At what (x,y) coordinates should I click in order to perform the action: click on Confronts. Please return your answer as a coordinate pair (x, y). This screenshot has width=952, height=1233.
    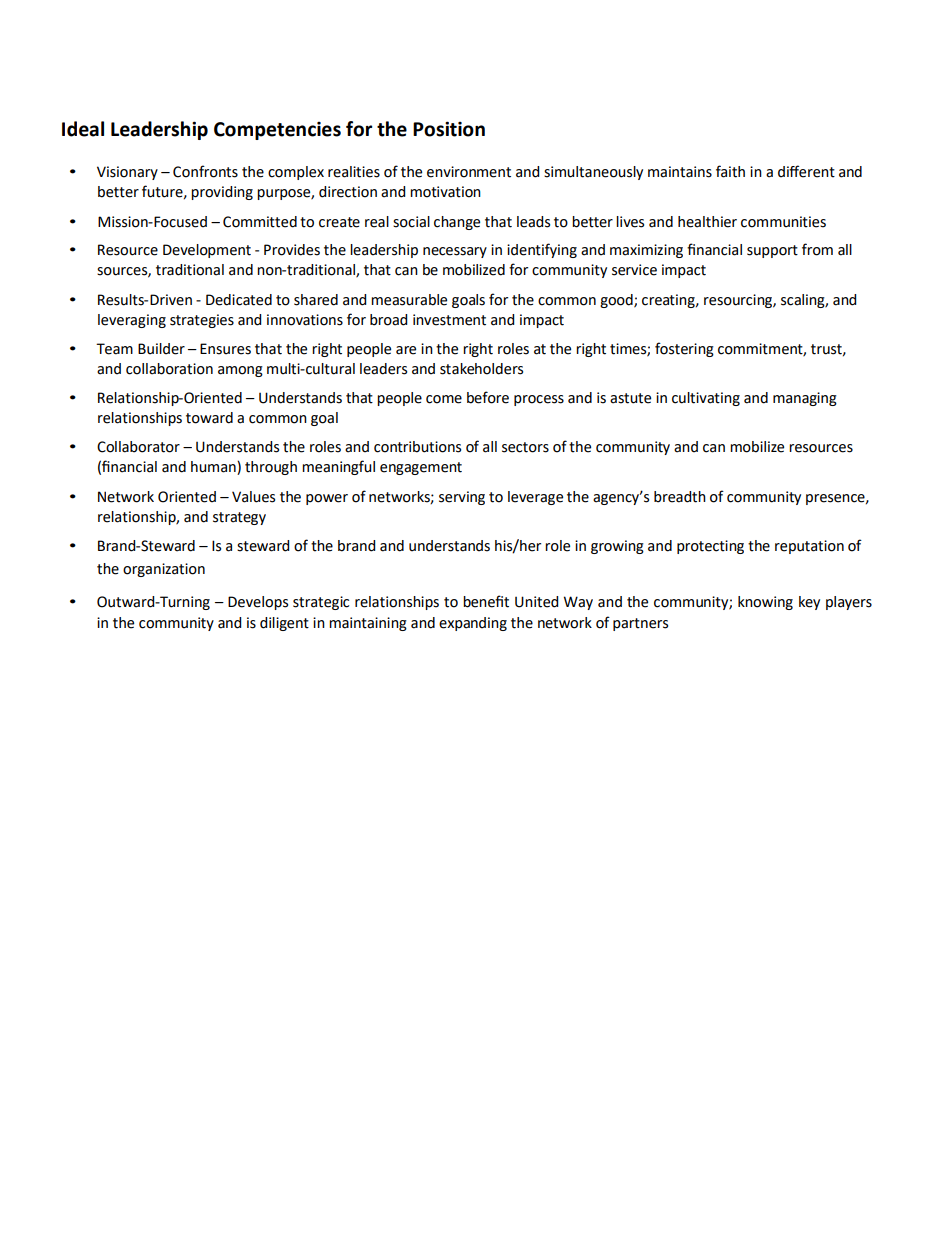
    Looking at the image, I should click on (205, 171).
